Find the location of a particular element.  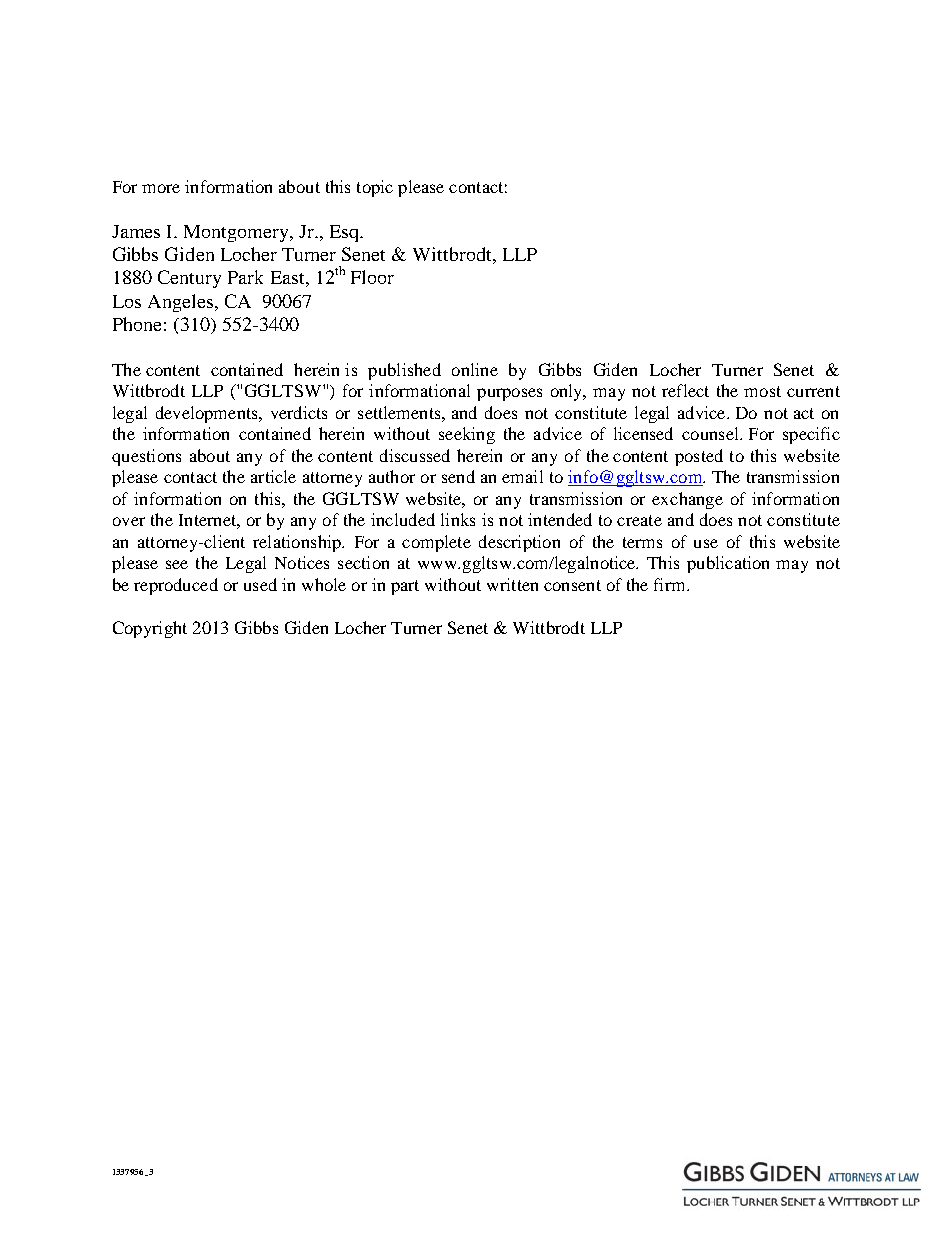

topic is located at coordinates (375, 188).
